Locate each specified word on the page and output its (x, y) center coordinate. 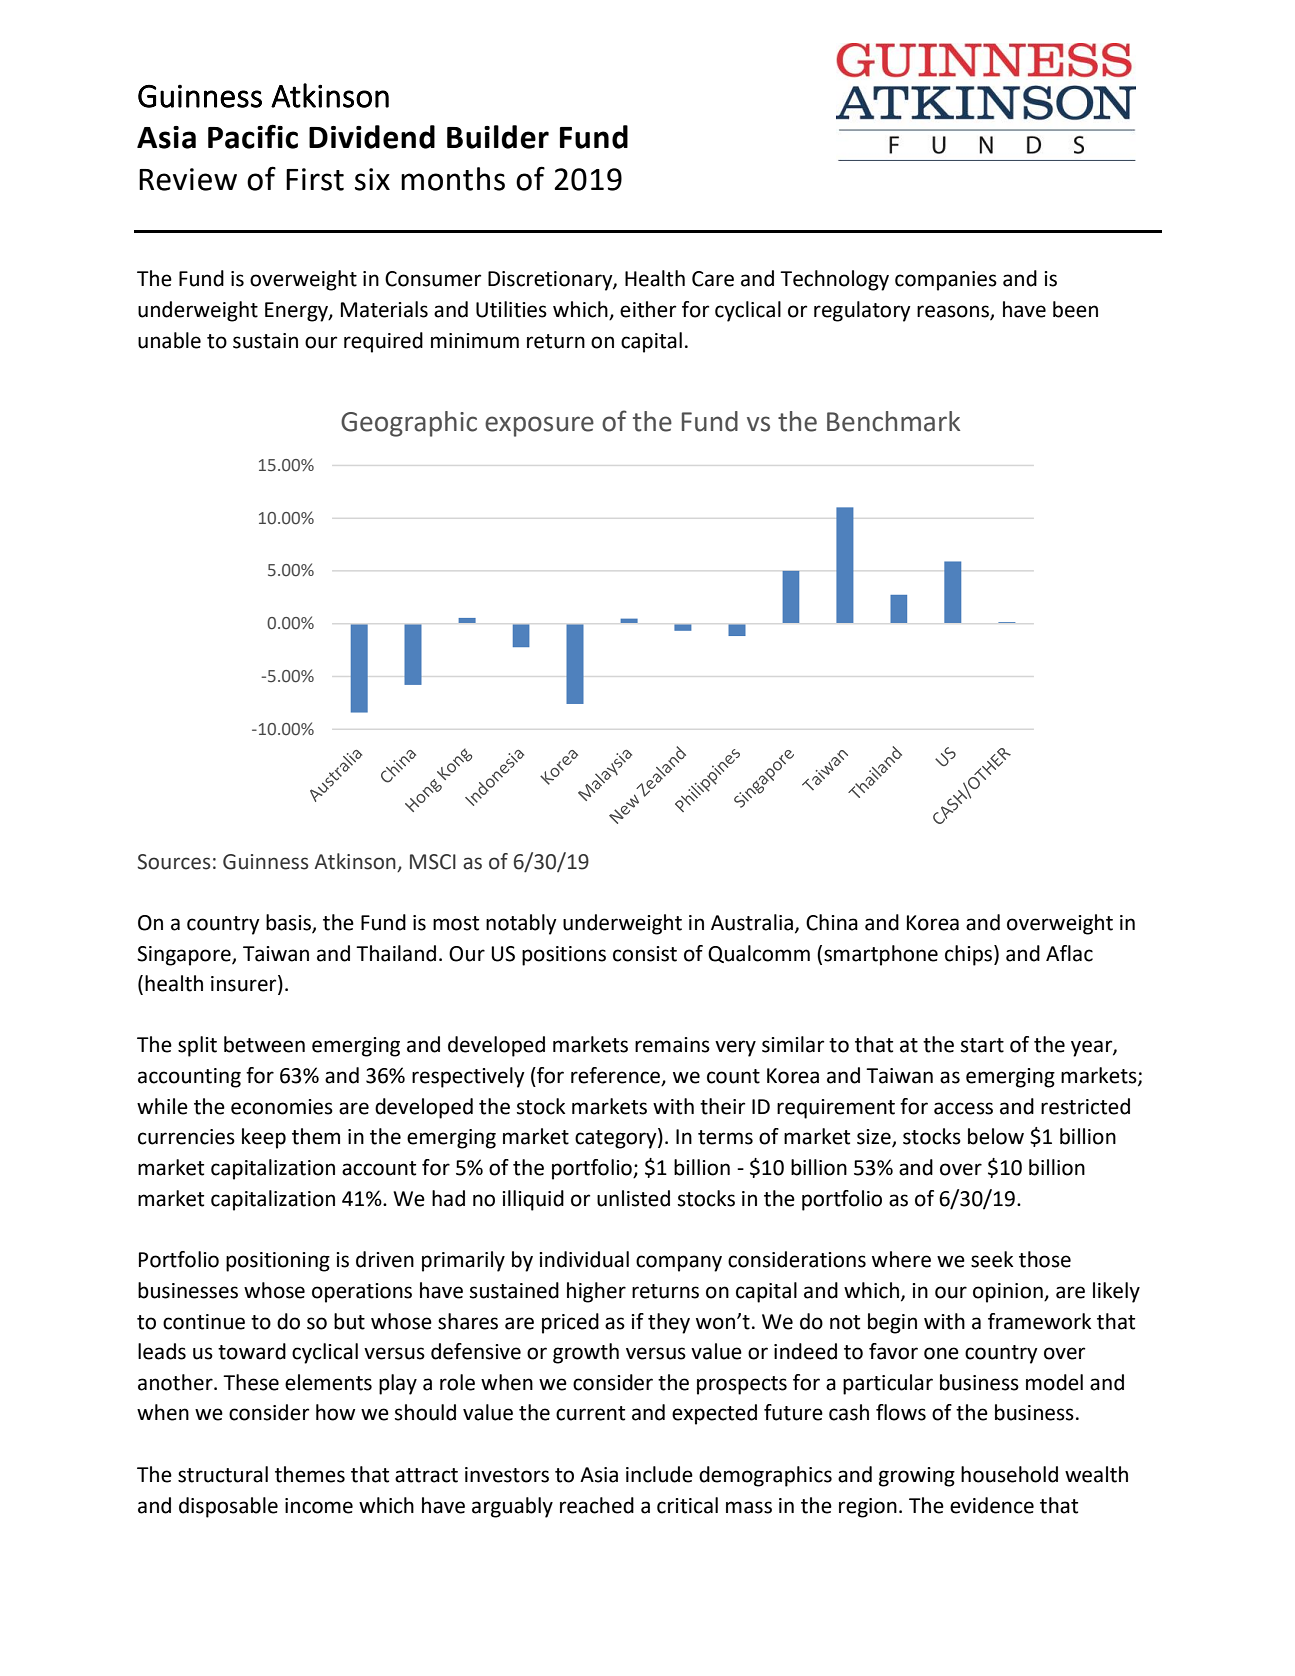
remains (672, 1045)
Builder (498, 137)
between (264, 1044)
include (659, 1474)
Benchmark (893, 421)
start (982, 1045)
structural (223, 1474)
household (1009, 1474)
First (315, 179)
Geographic (409, 424)
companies (946, 281)
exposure (539, 426)
